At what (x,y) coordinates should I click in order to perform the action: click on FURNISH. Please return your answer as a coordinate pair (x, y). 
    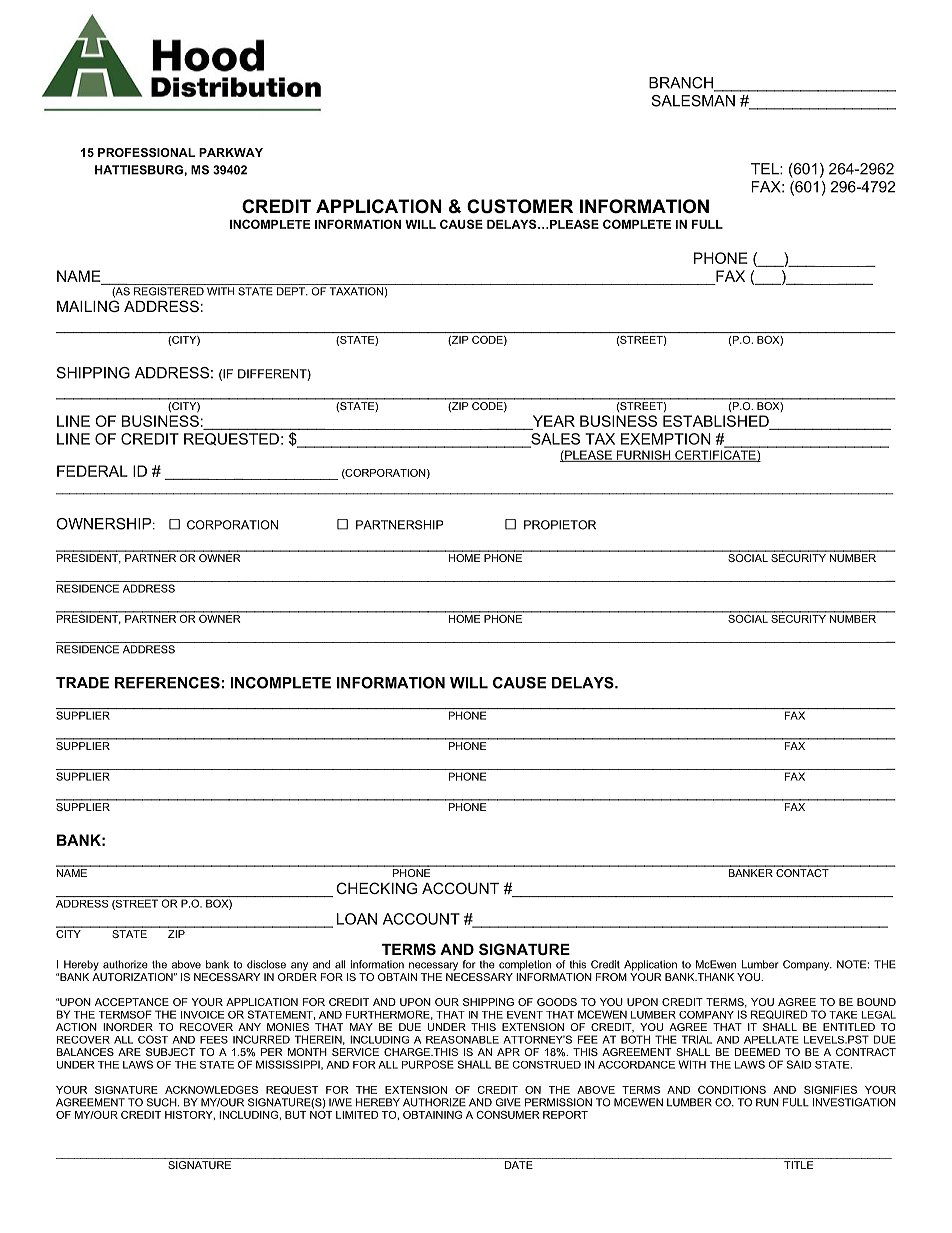
    Looking at the image, I should click on (644, 456).
